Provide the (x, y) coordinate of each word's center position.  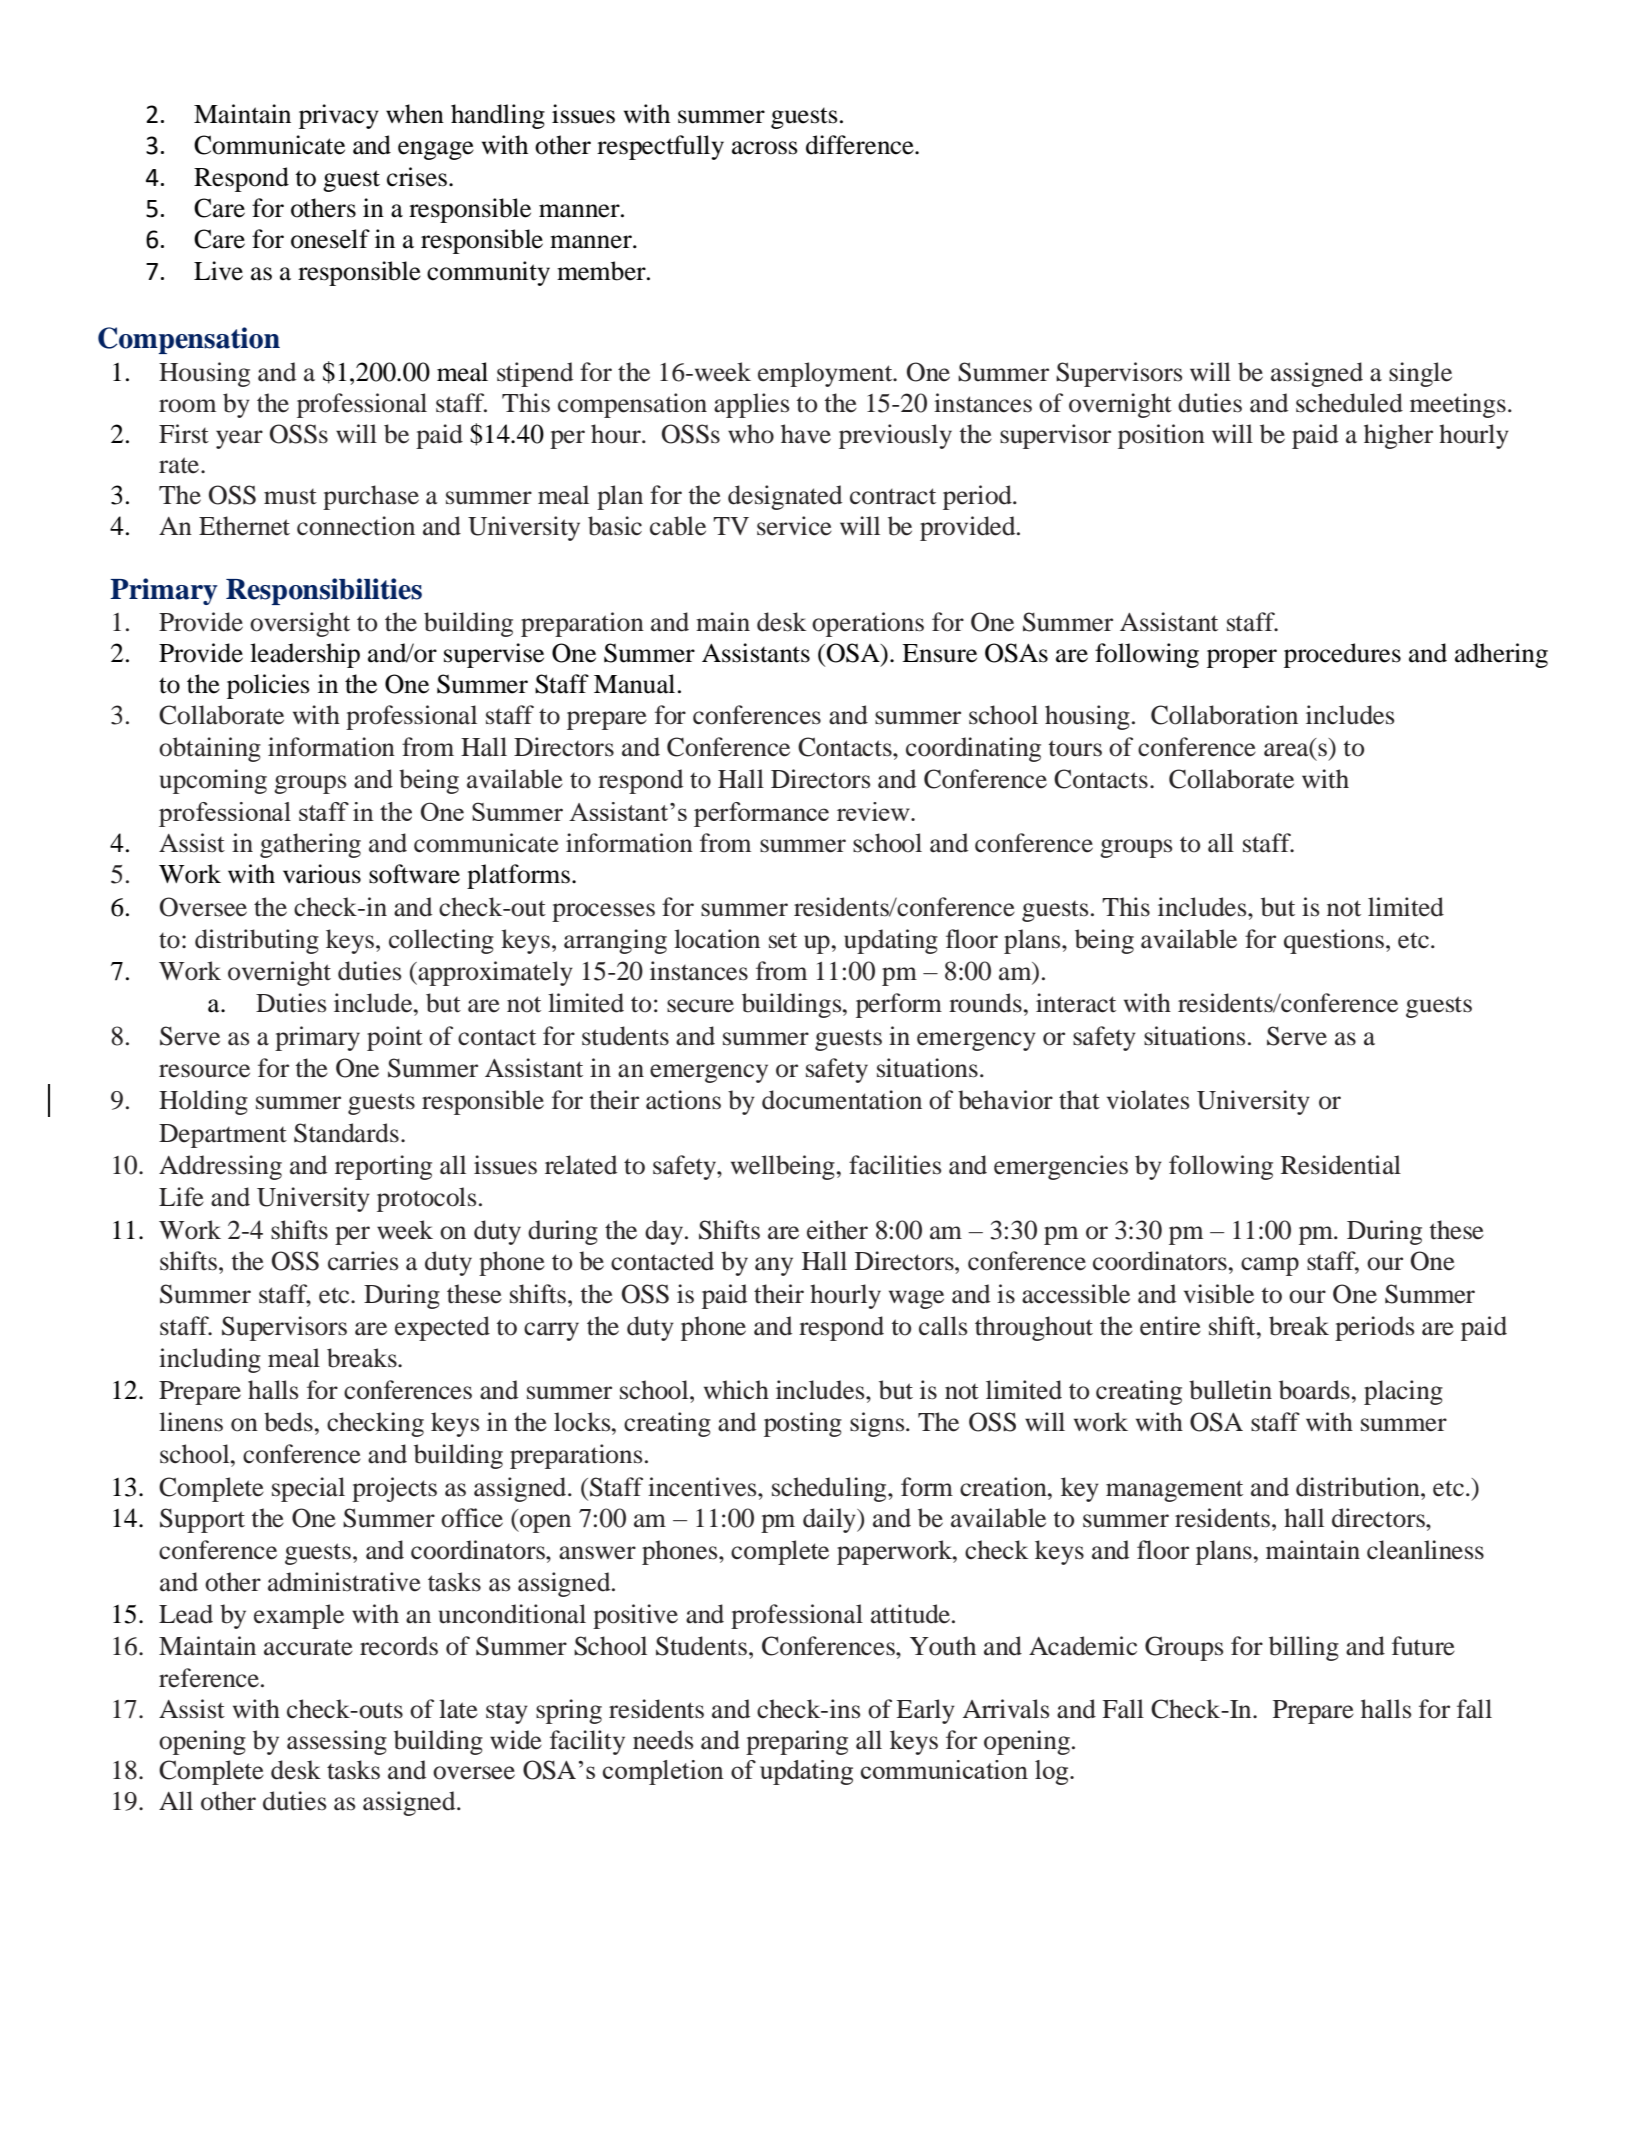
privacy (339, 116)
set (783, 940)
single (1420, 374)
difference (861, 145)
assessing (337, 1742)
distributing (257, 941)
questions (1334, 941)
